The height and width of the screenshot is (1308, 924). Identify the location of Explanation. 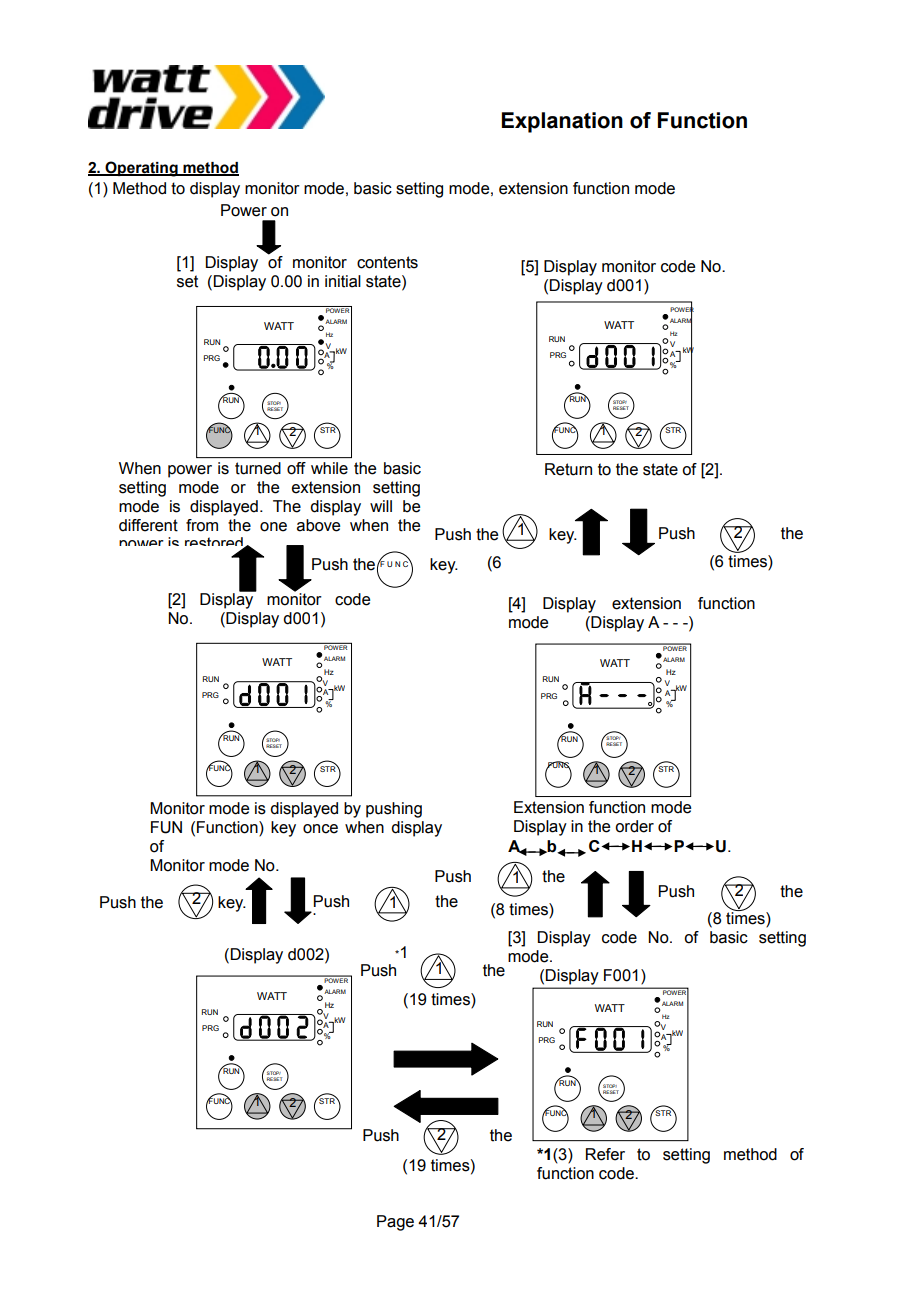
(562, 122).
